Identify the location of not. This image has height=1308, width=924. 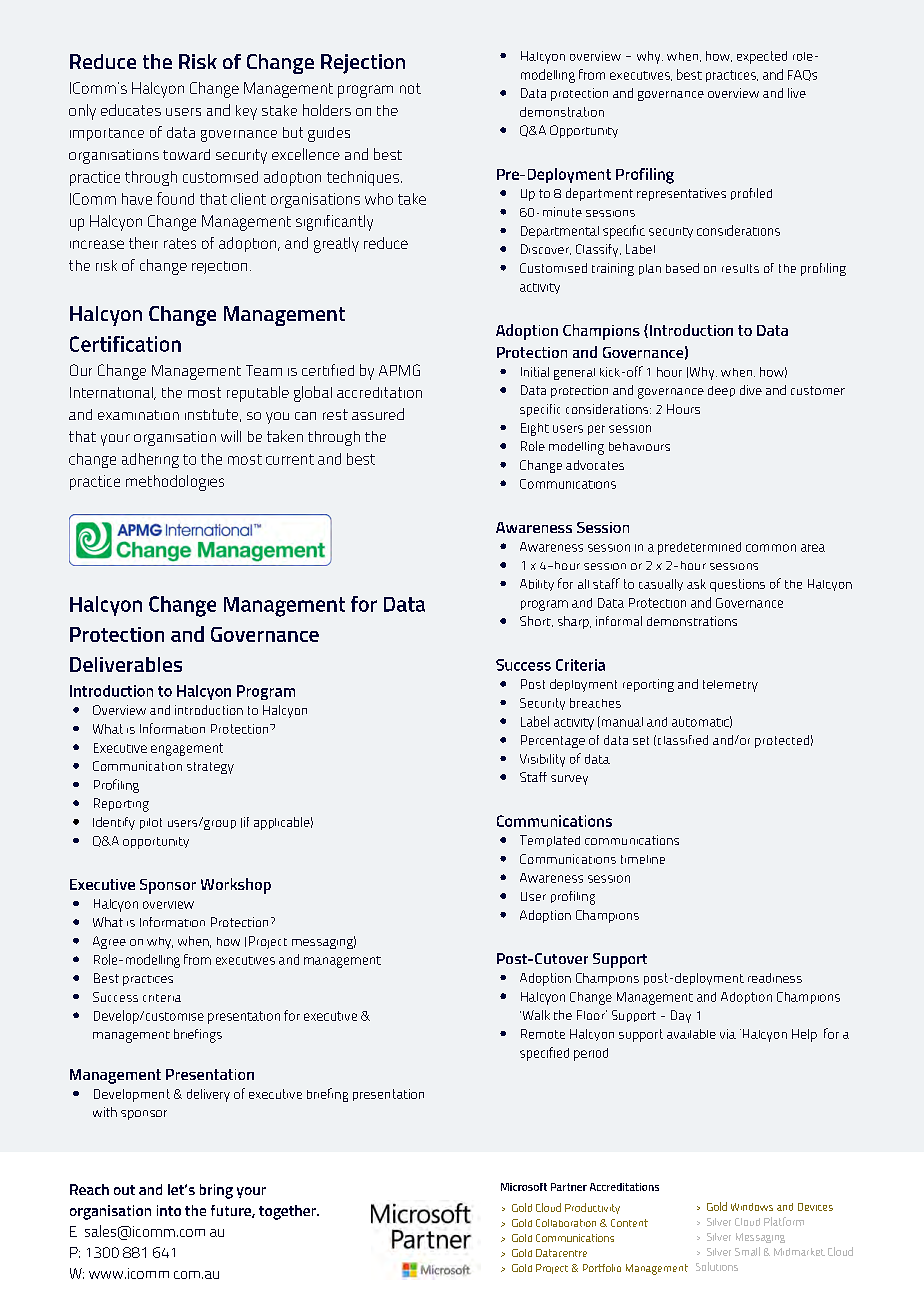
(410, 88).
